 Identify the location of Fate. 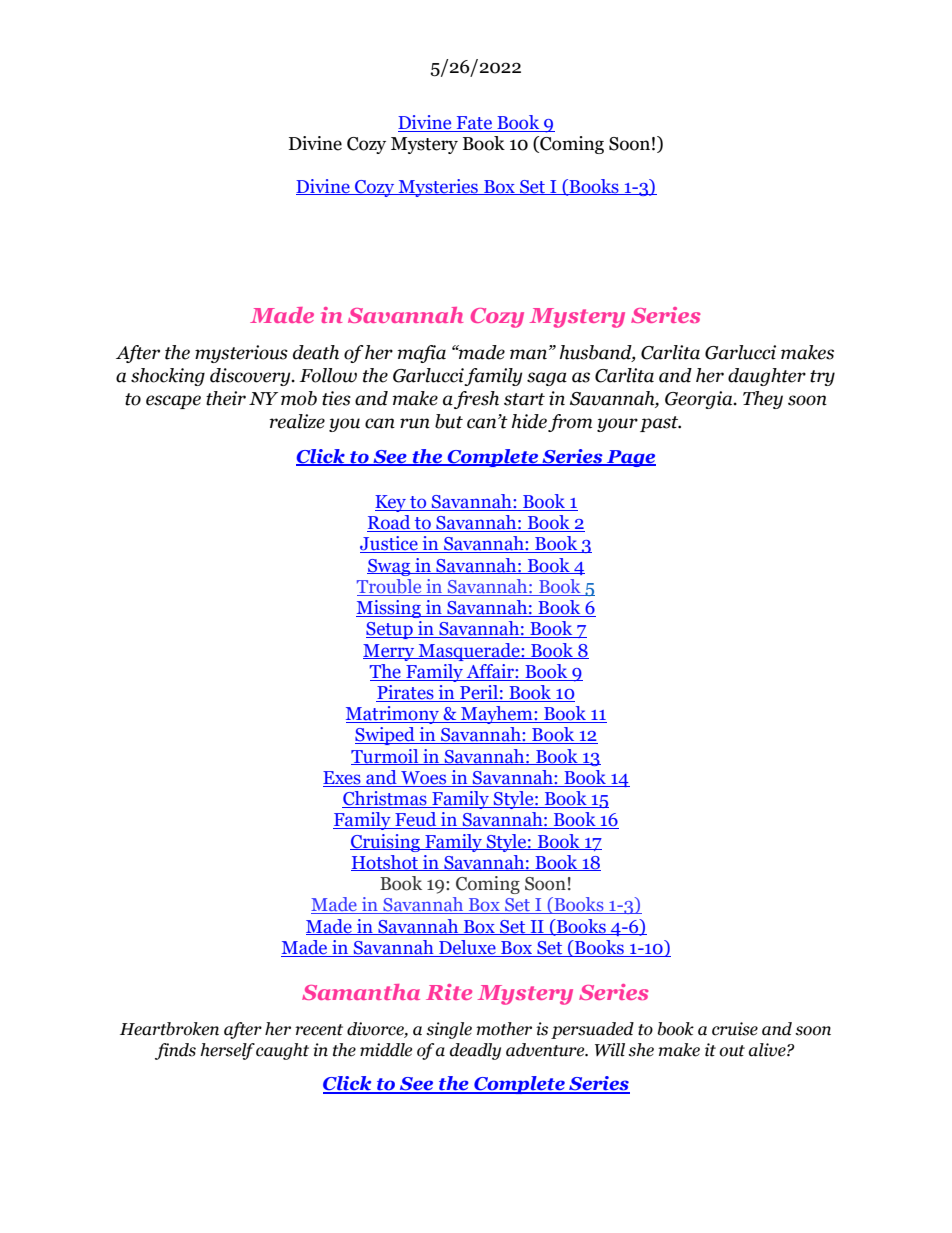
(474, 124).
